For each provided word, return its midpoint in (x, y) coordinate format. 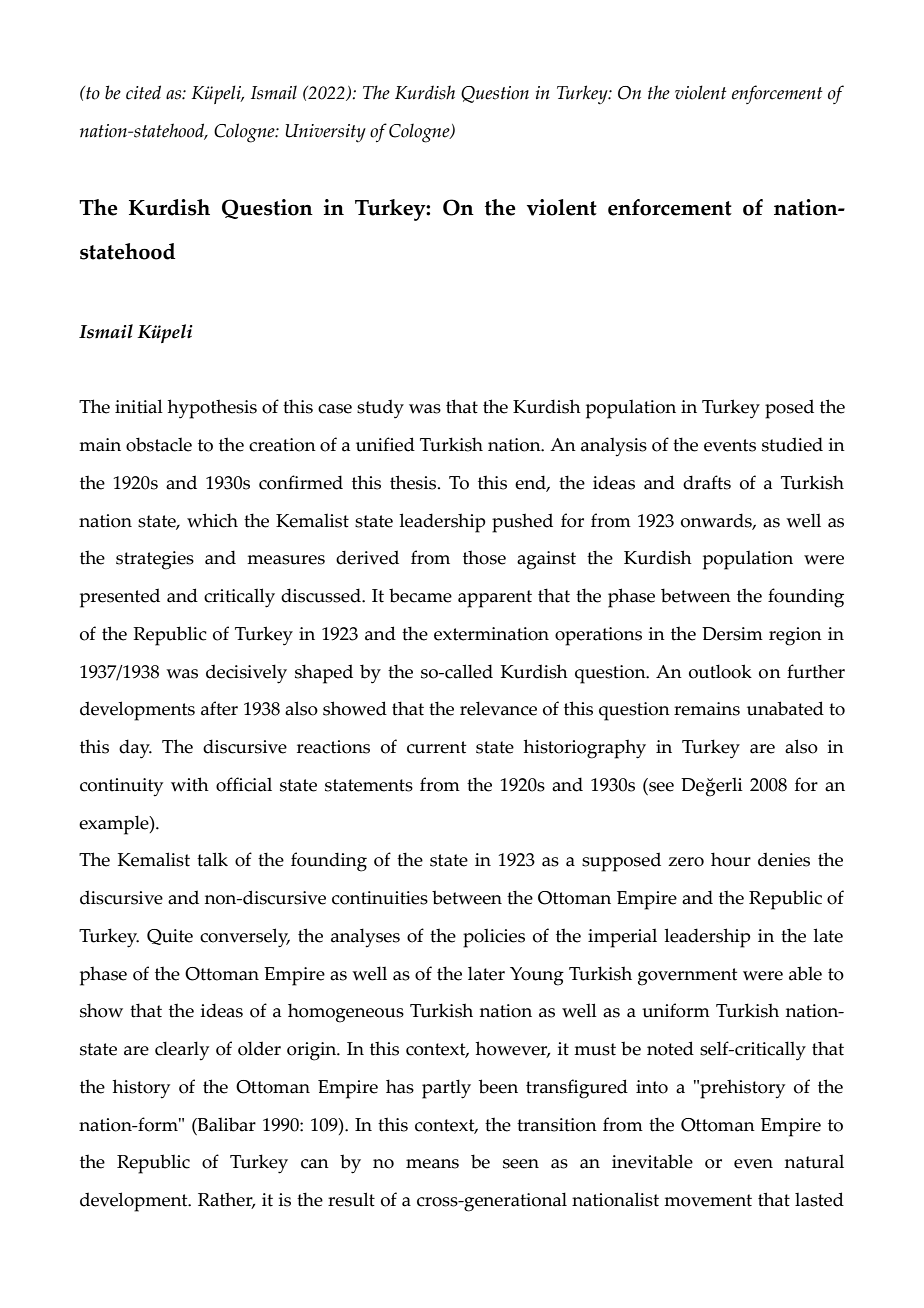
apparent (495, 599)
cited (143, 92)
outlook (720, 671)
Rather (226, 1200)
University (325, 133)
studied (792, 444)
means (432, 1164)
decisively (246, 674)
